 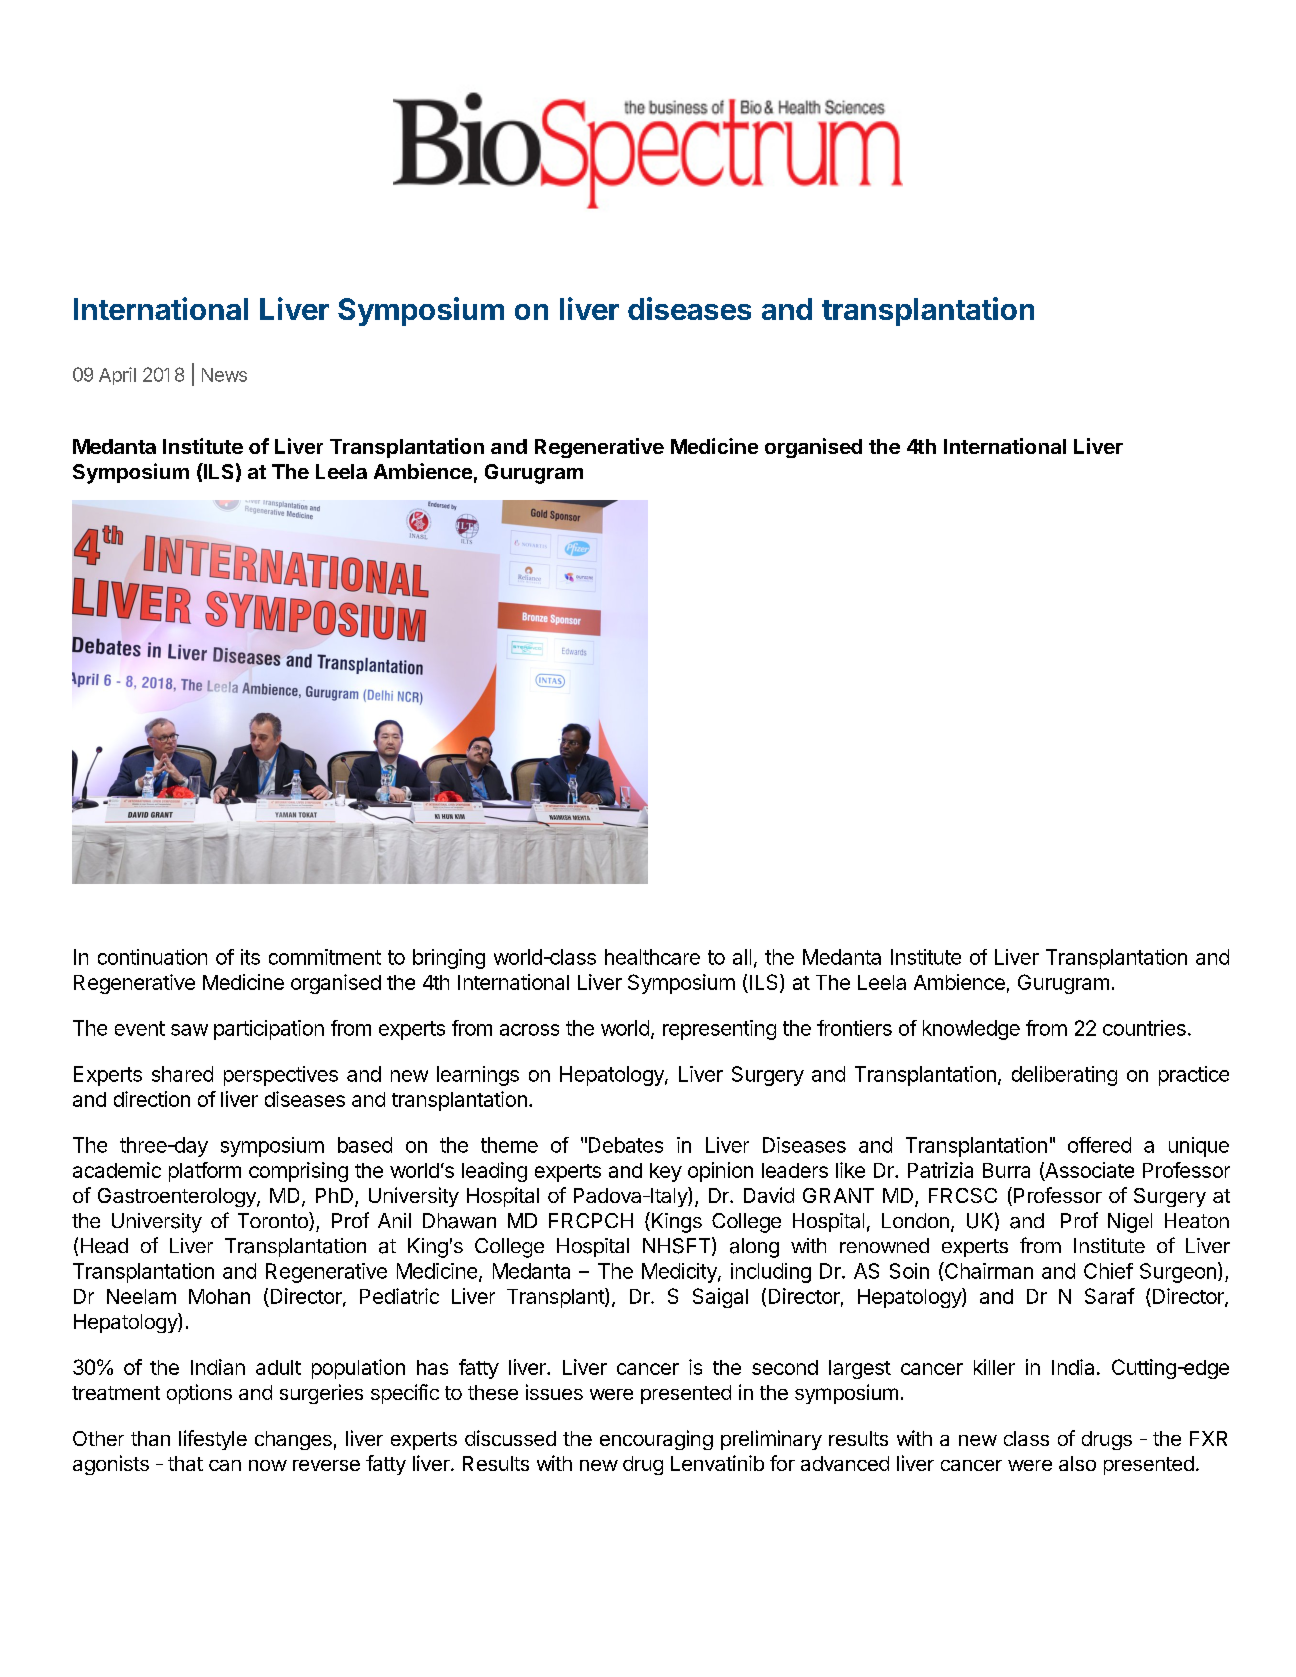 I want to click on all, so click(x=742, y=957).
